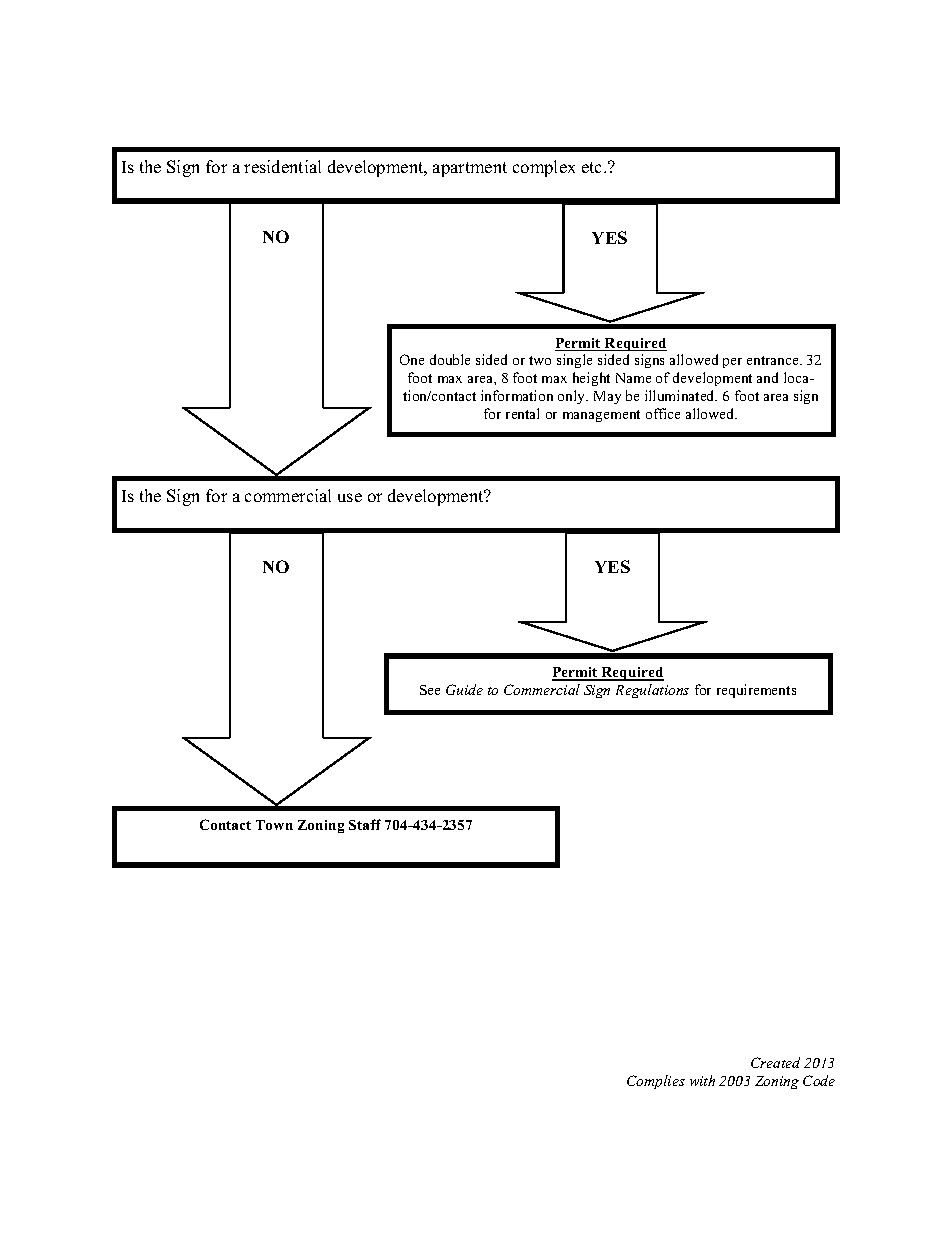  Describe the element at coordinates (593, 167) in the document. I see `etc` at that location.
